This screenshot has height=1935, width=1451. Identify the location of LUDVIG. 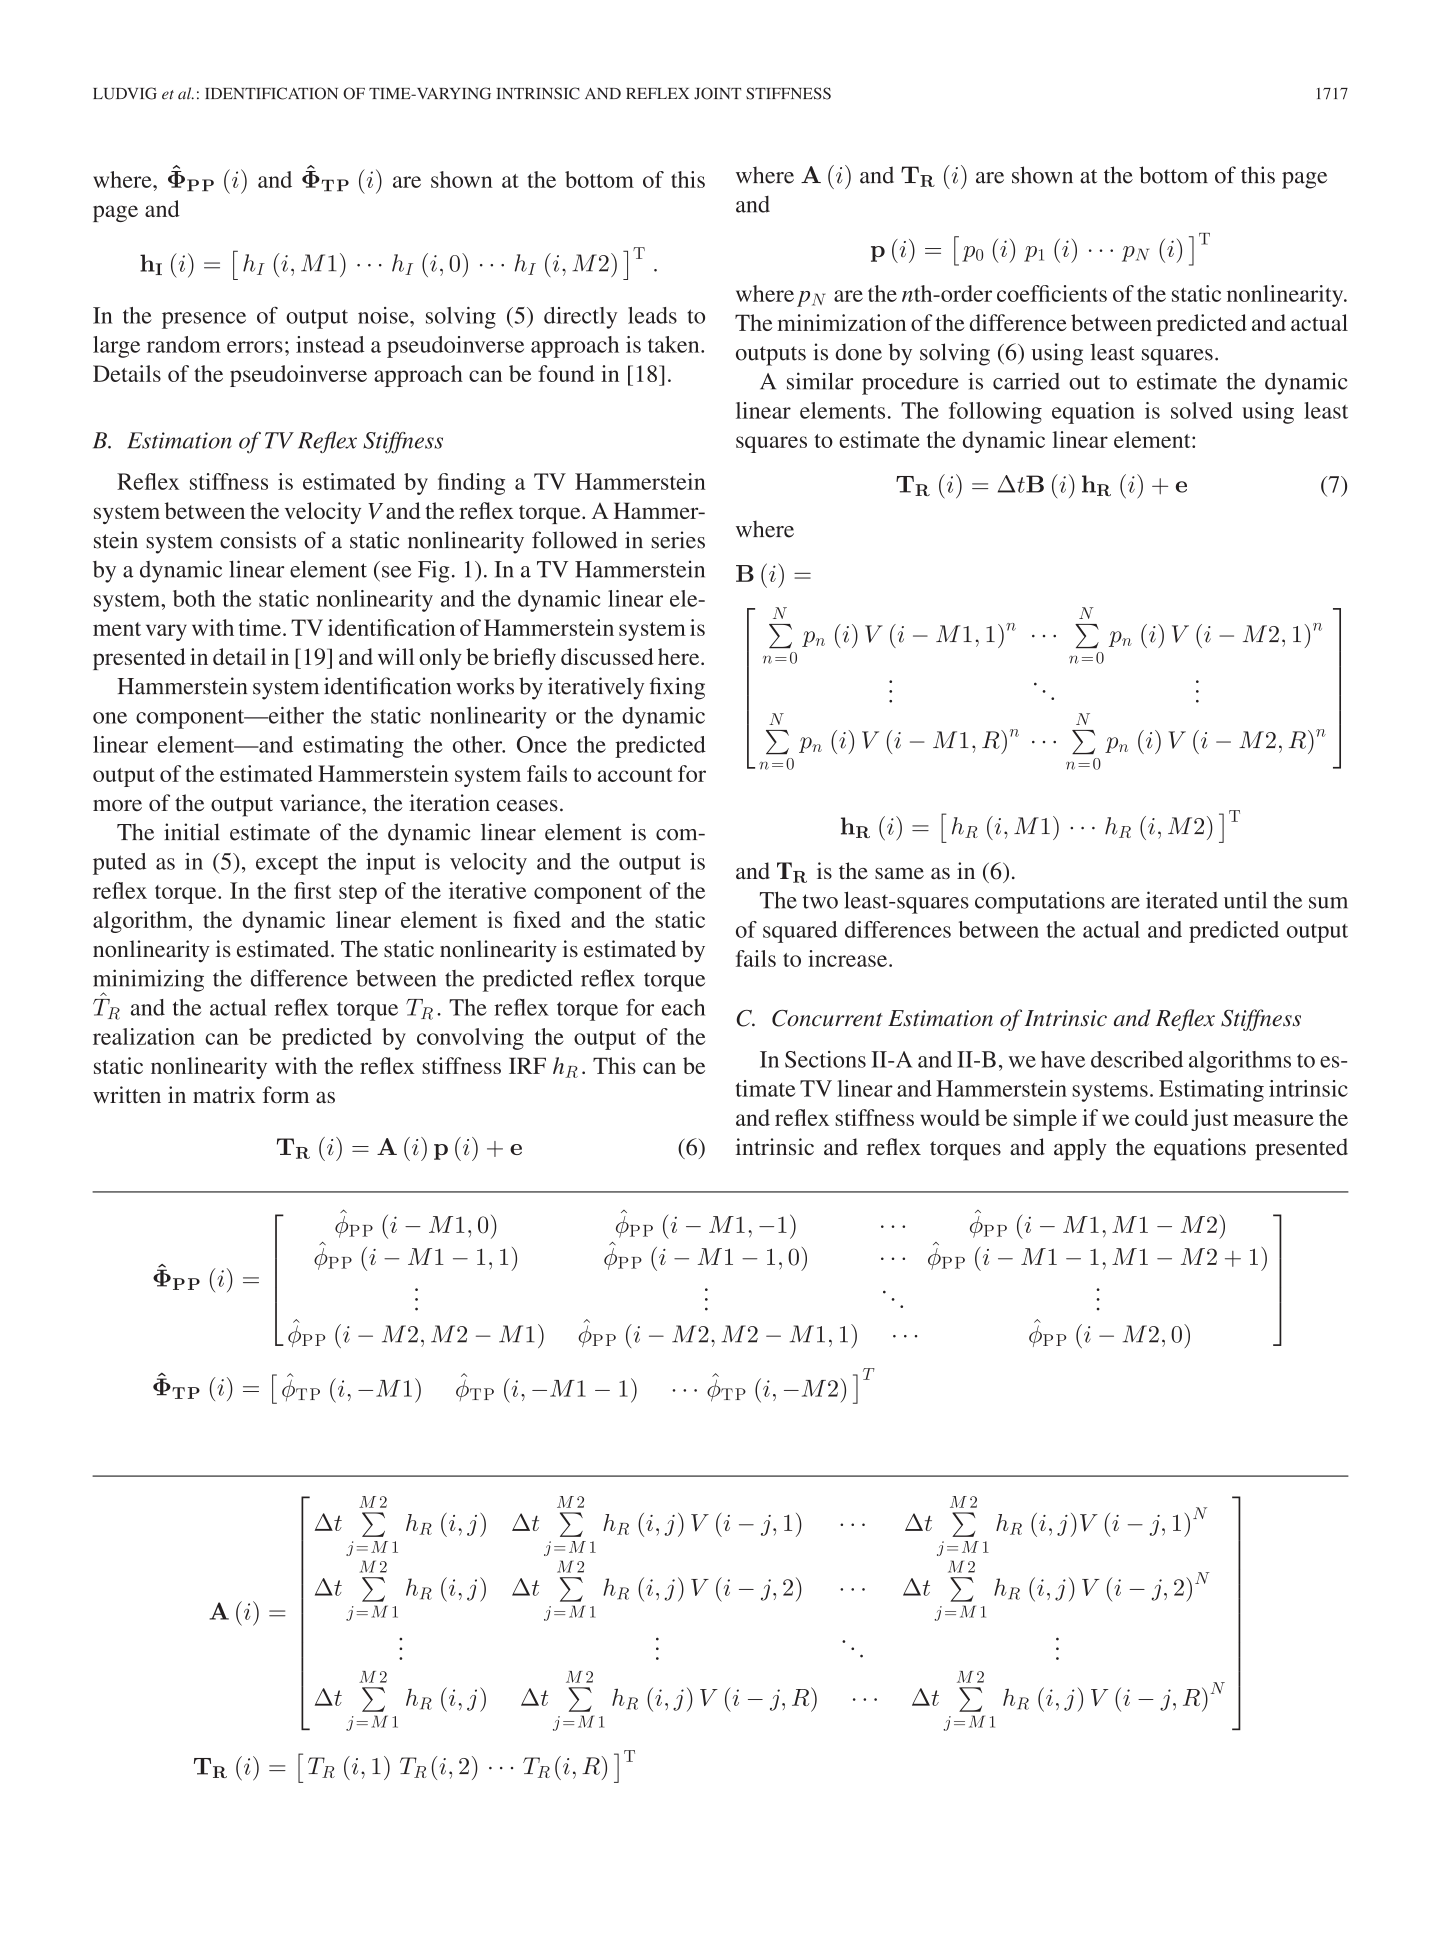
(125, 93).
